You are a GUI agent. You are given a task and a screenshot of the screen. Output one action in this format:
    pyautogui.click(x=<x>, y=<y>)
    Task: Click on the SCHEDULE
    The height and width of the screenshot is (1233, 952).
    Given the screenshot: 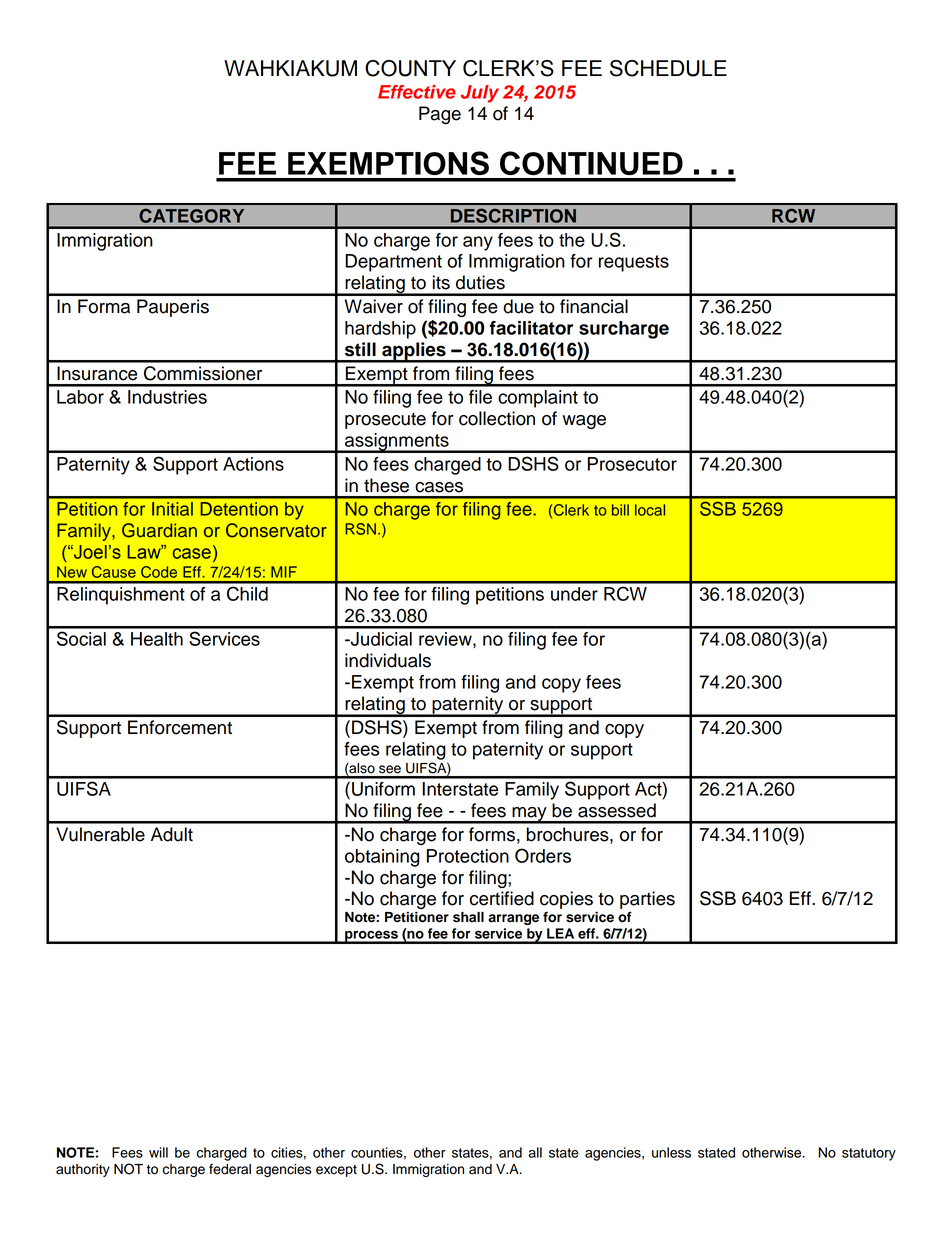 What is the action you would take?
    pyautogui.click(x=668, y=68)
